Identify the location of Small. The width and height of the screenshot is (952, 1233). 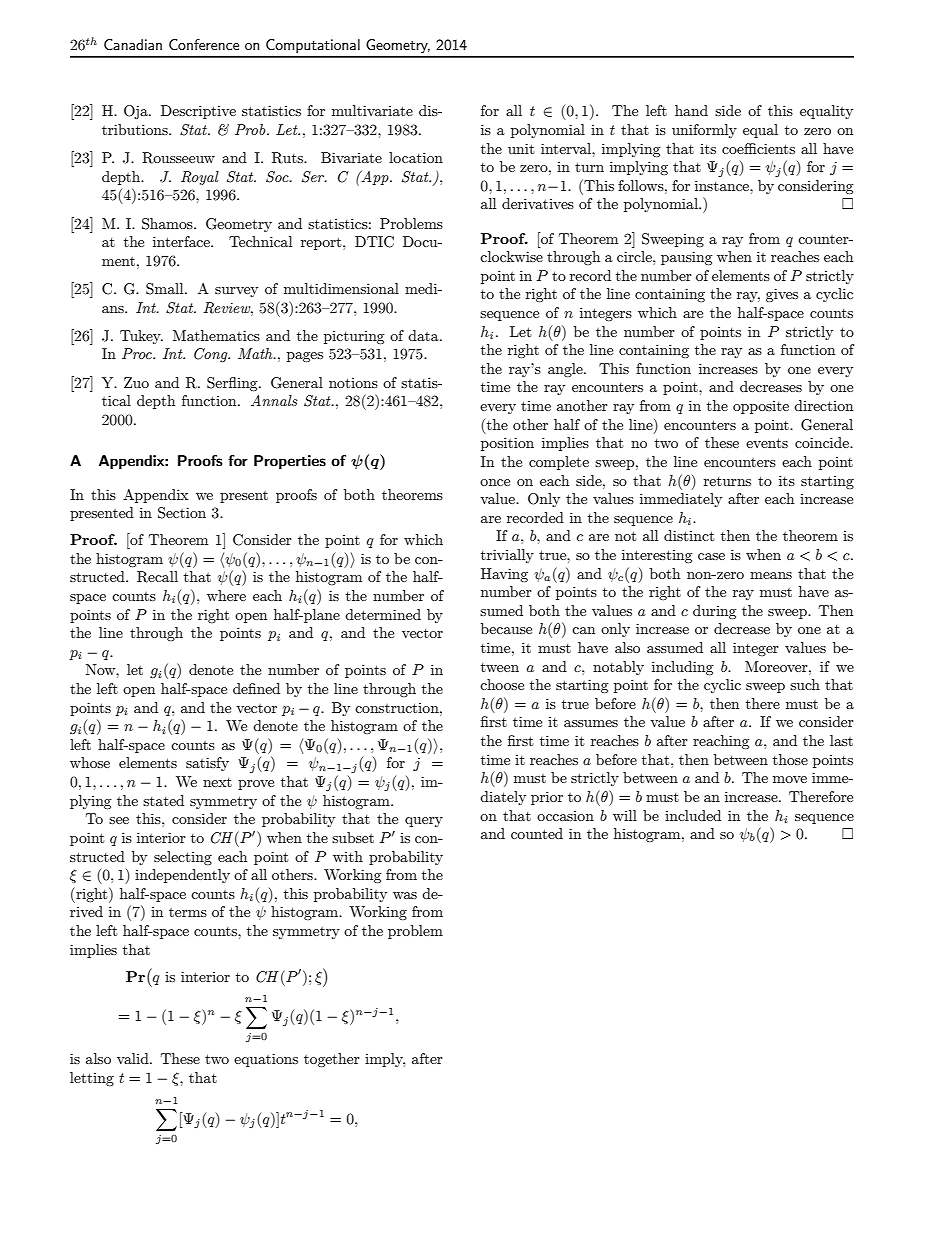
(166, 289).
